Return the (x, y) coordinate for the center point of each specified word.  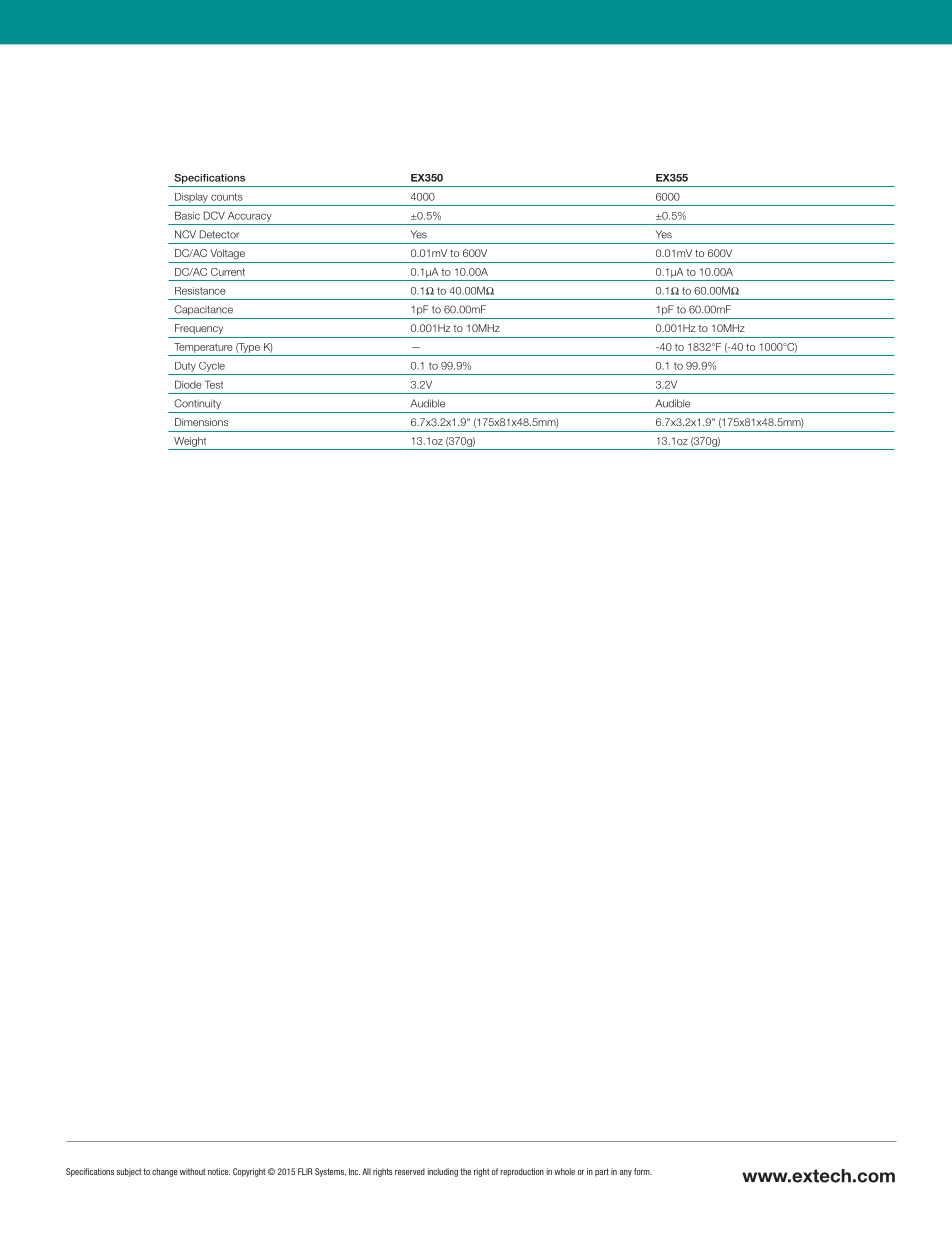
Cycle (212, 367)
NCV (185, 234)
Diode (188, 384)
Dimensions (201, 422)
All (366, 1171)
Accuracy (250, 217)
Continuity (197, 404)
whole (564, 1171)
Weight (190, 442)
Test (214, 384)
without (193, 1171)
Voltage (227, 254)
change (164, 1172)
